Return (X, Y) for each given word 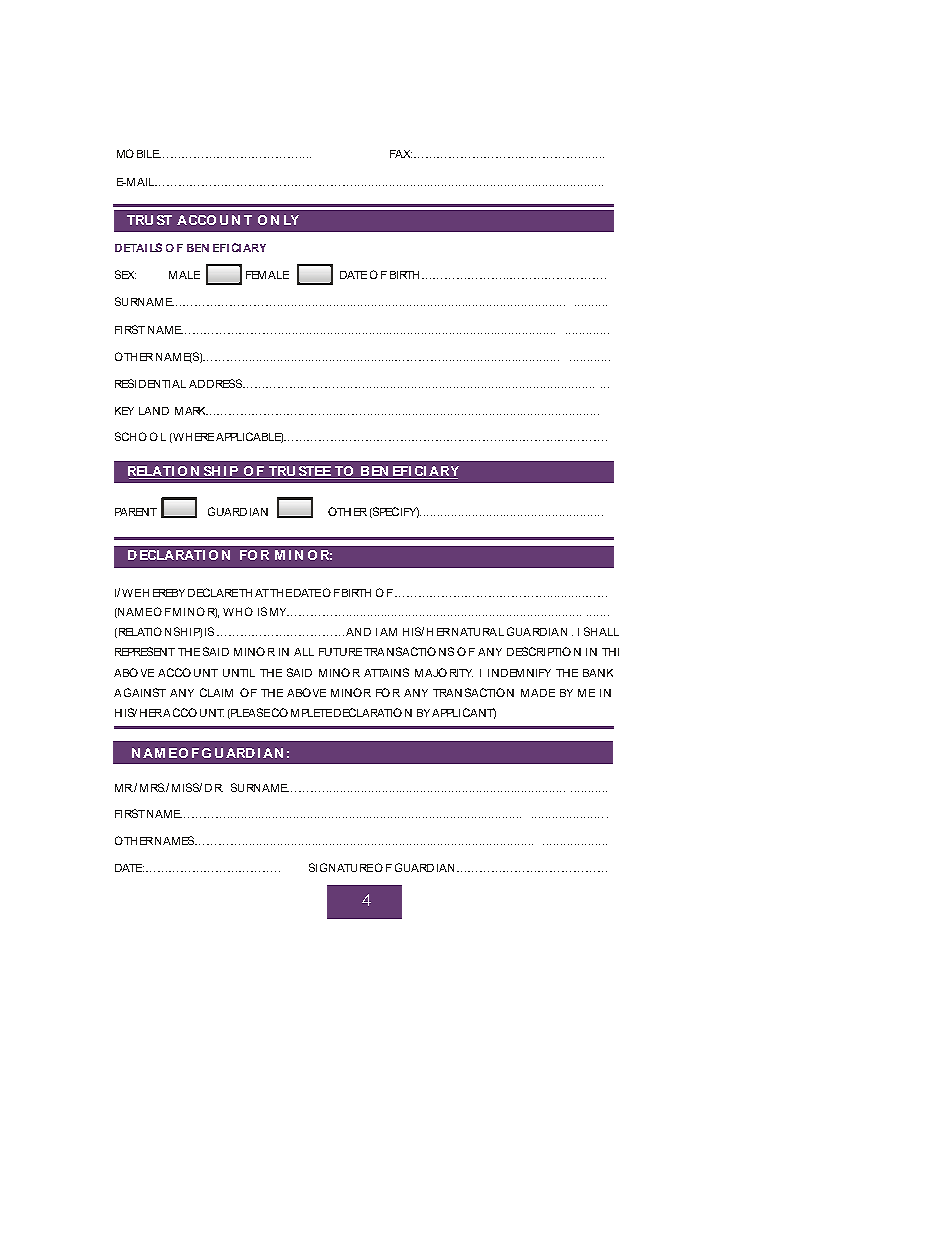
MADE (538, 693)
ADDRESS (217, 383)
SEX (125, 274)
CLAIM (216, 692)
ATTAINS (386, 672)
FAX (401, 154)
